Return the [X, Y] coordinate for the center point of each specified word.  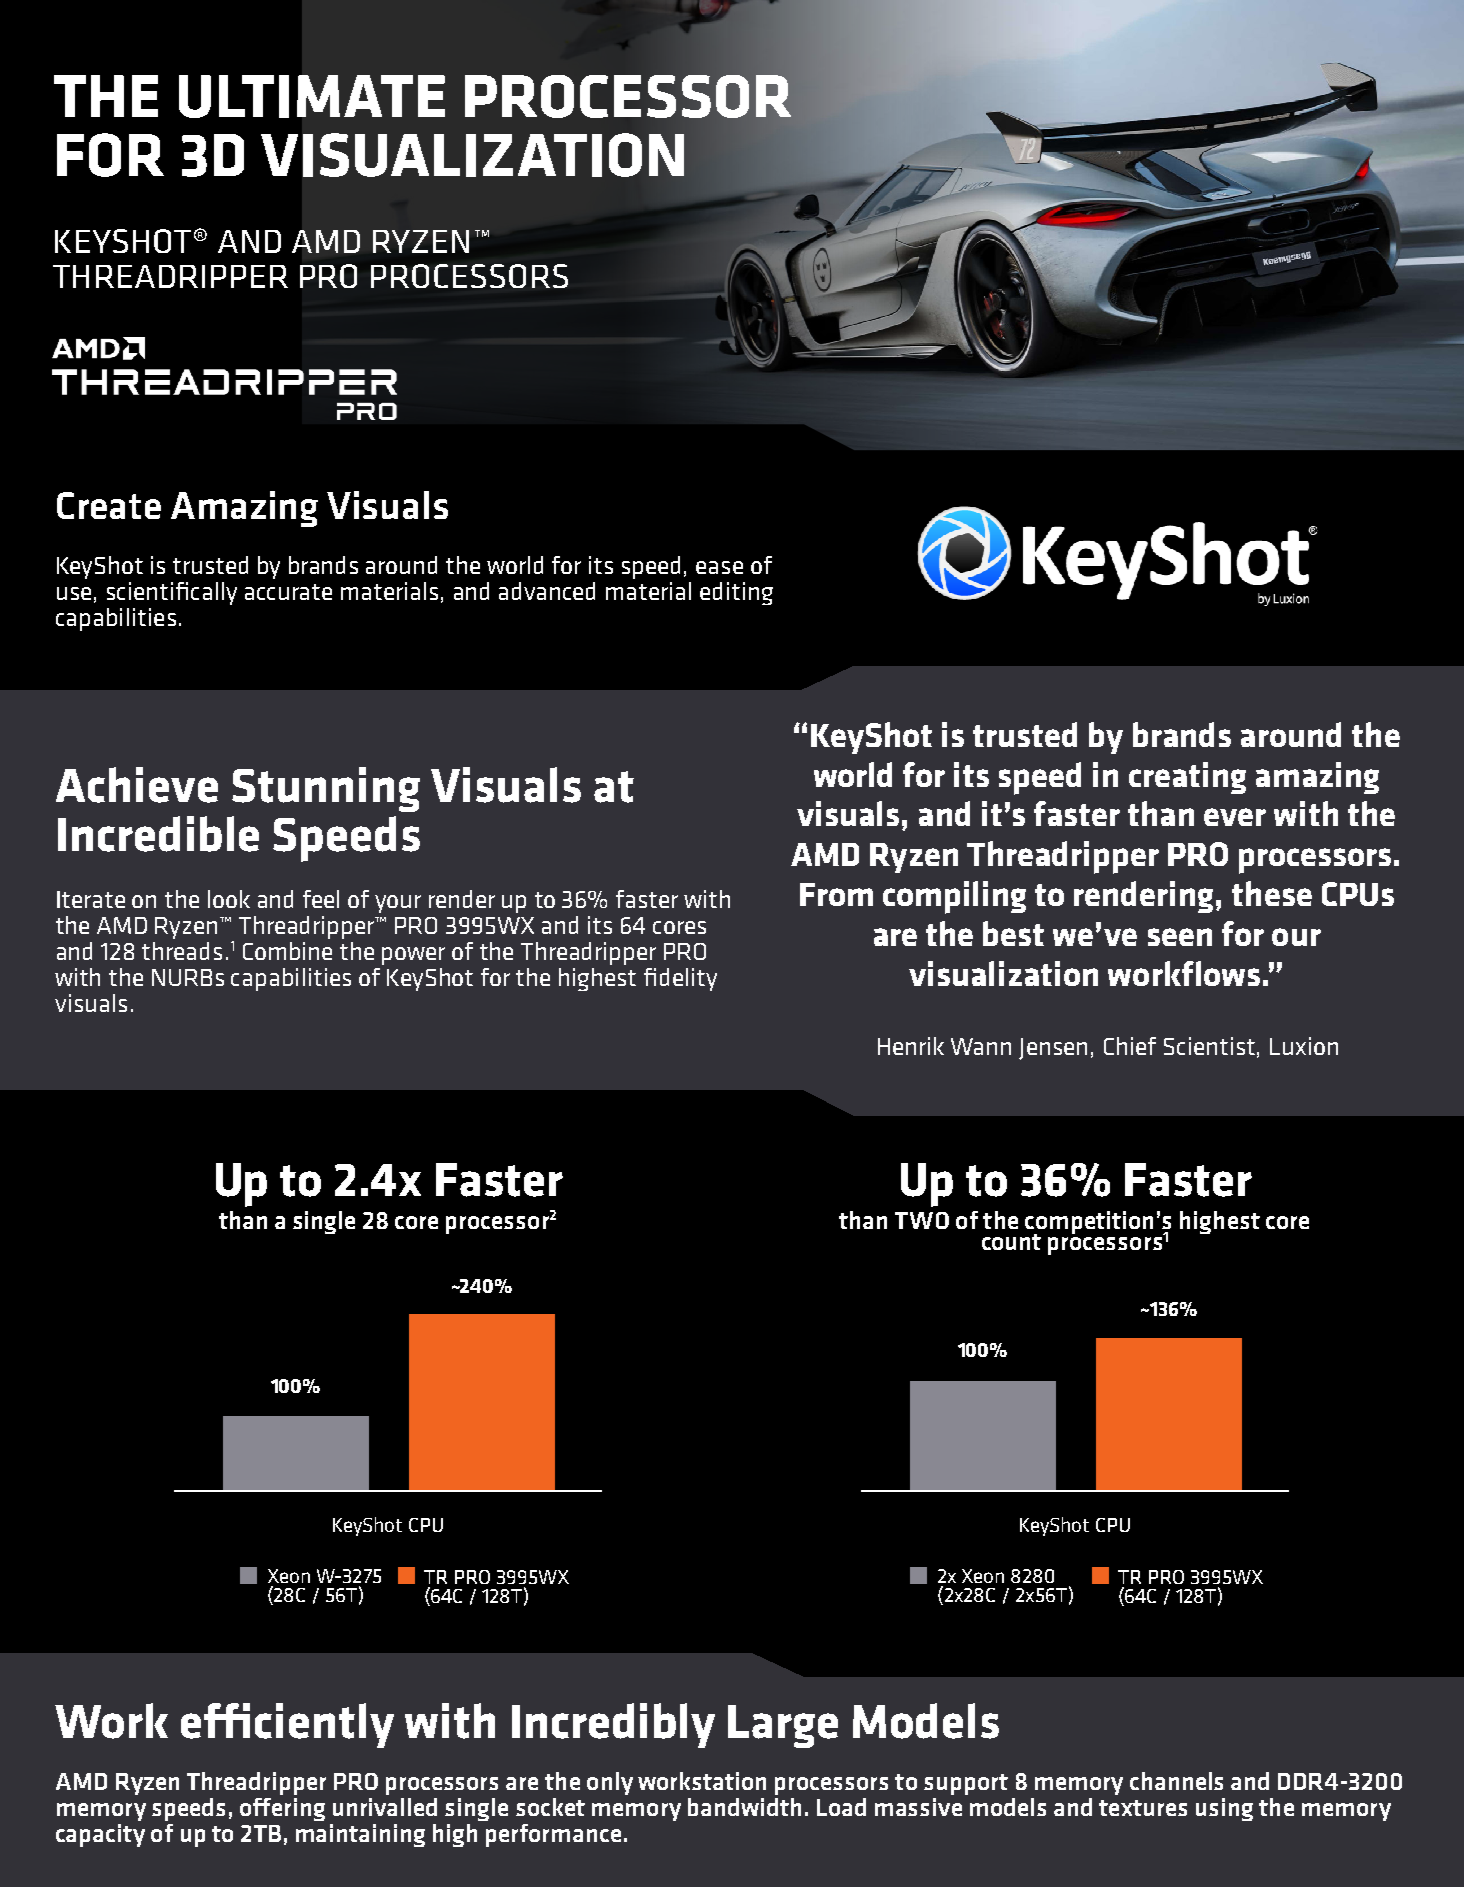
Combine [287, 951]
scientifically [172, 593]
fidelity [680, 979]
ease [719, 567]
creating [1187, 778]
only [610, 1783]
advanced [547, 591]
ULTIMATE [312, 96]
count [1011, 1242]
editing [736, 593]
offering [282, 1809]
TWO [922, 1220]
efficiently [287, 1725]
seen [1180, 937]
